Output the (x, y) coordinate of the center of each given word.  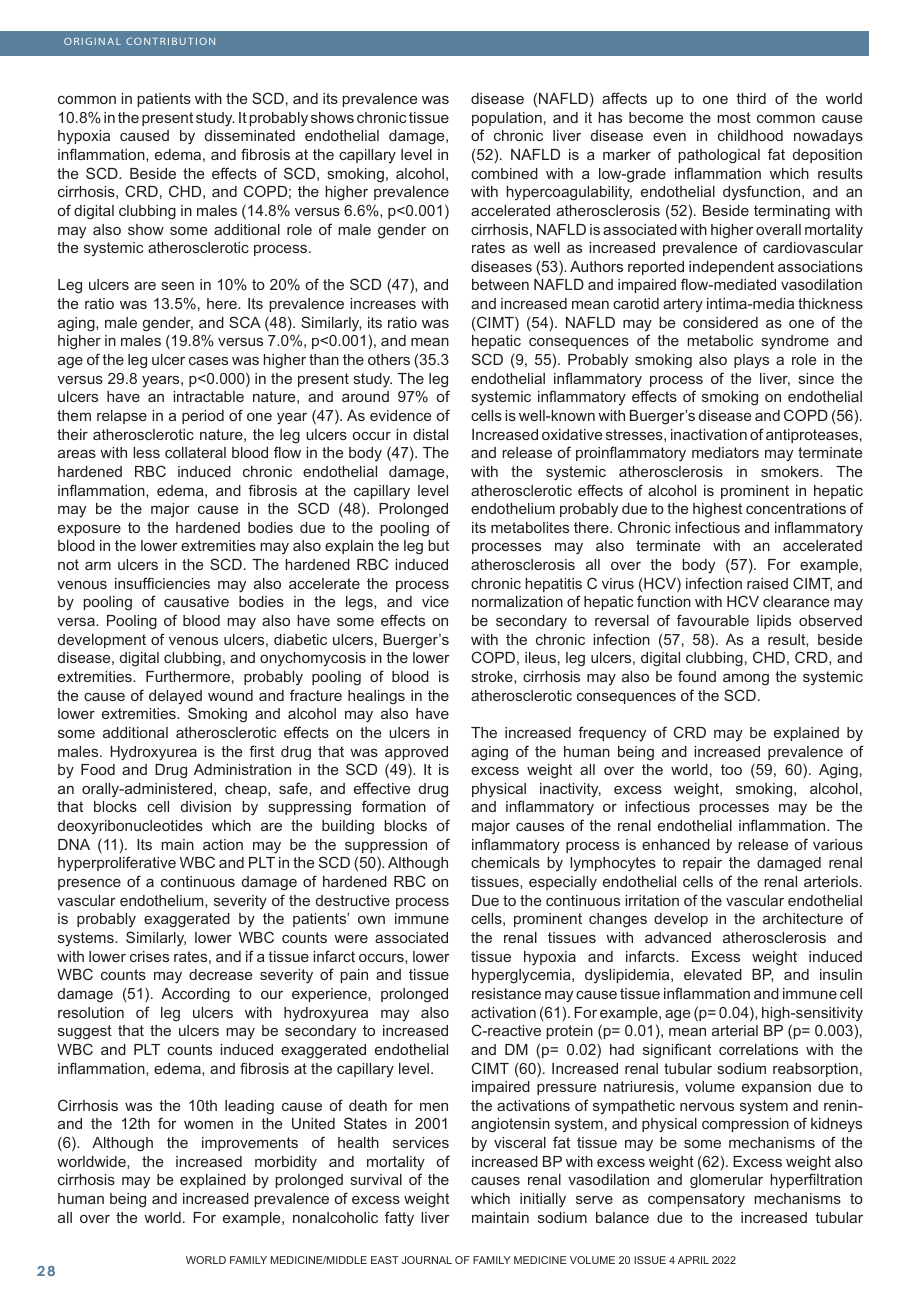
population (507, 119)
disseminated (250, 135)
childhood (750, 135)
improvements (250, 1144)
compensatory (696, 1200)
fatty (399, 1219)
